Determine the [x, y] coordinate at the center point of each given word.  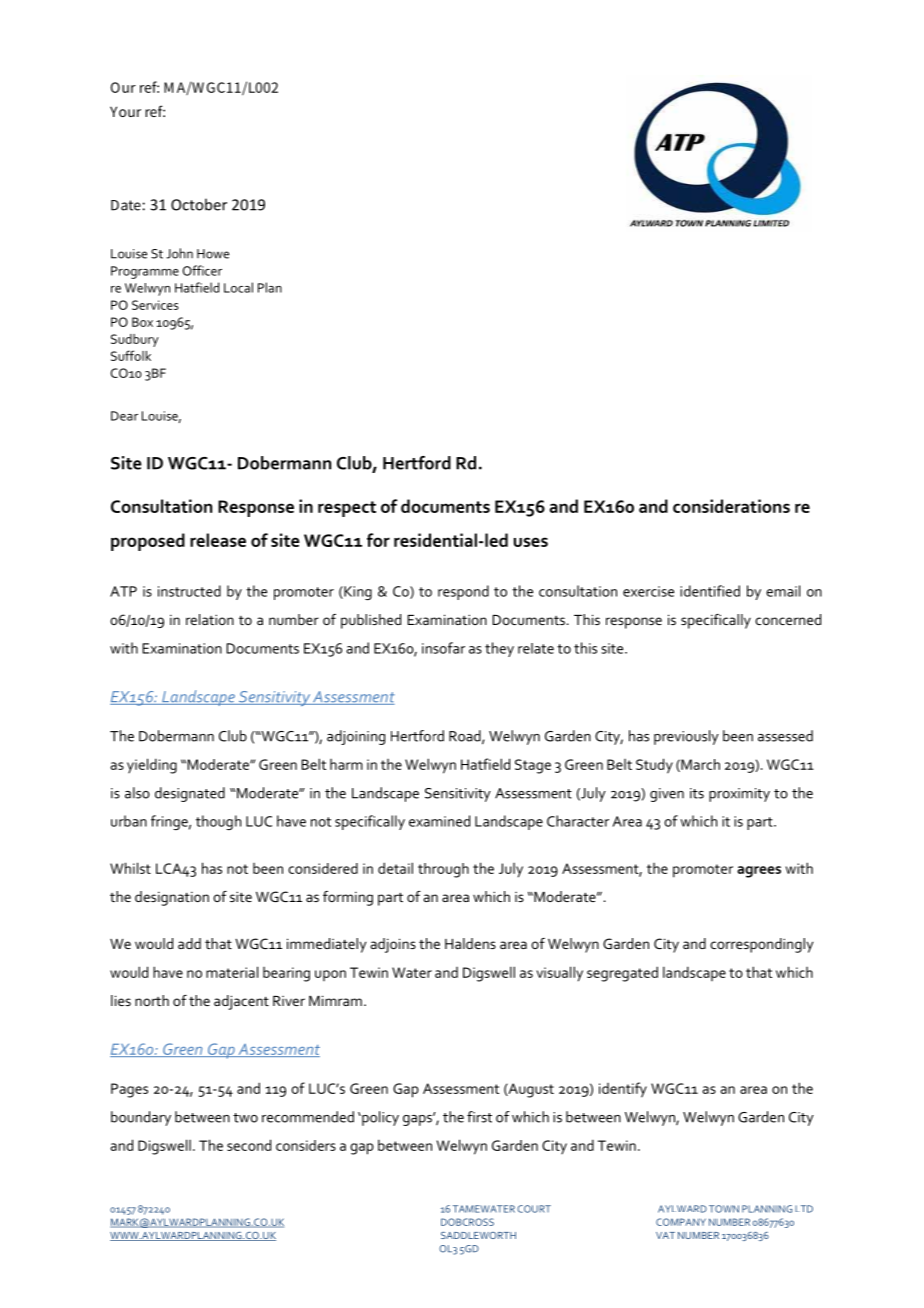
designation [172, 898]
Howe [213, 254]
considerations [731, 506]
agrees [759, 872]
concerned [788, 619]
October [199, 204]
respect [347, 509]
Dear [124, 416]
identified [710, 591]
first [479, 1117]
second [249, 1145]
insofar [443, 648]
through [443, 870]
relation [210, 619]
